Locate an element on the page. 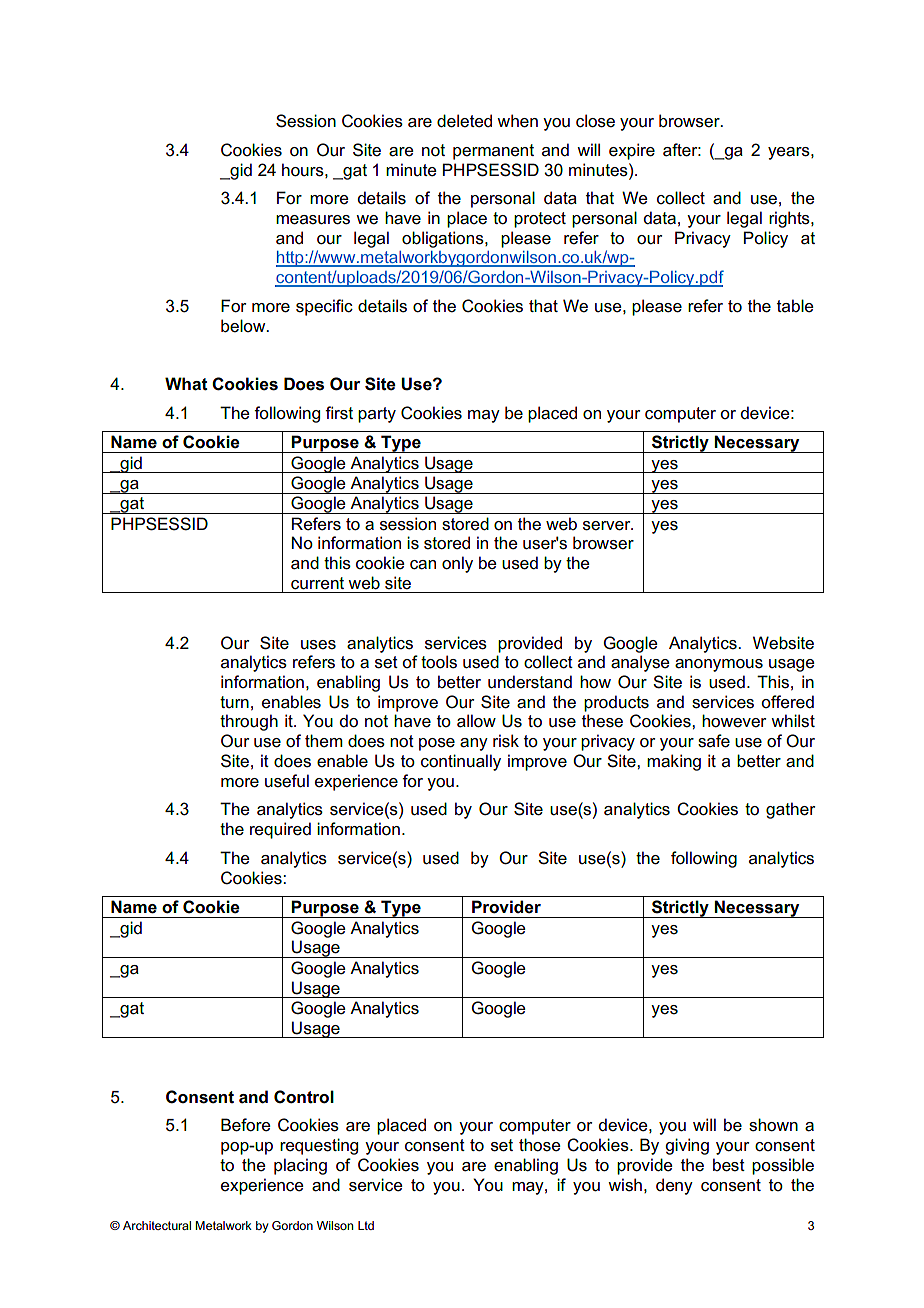 The image size is (924, 1308). measures is located at coordinates (313, 220).
